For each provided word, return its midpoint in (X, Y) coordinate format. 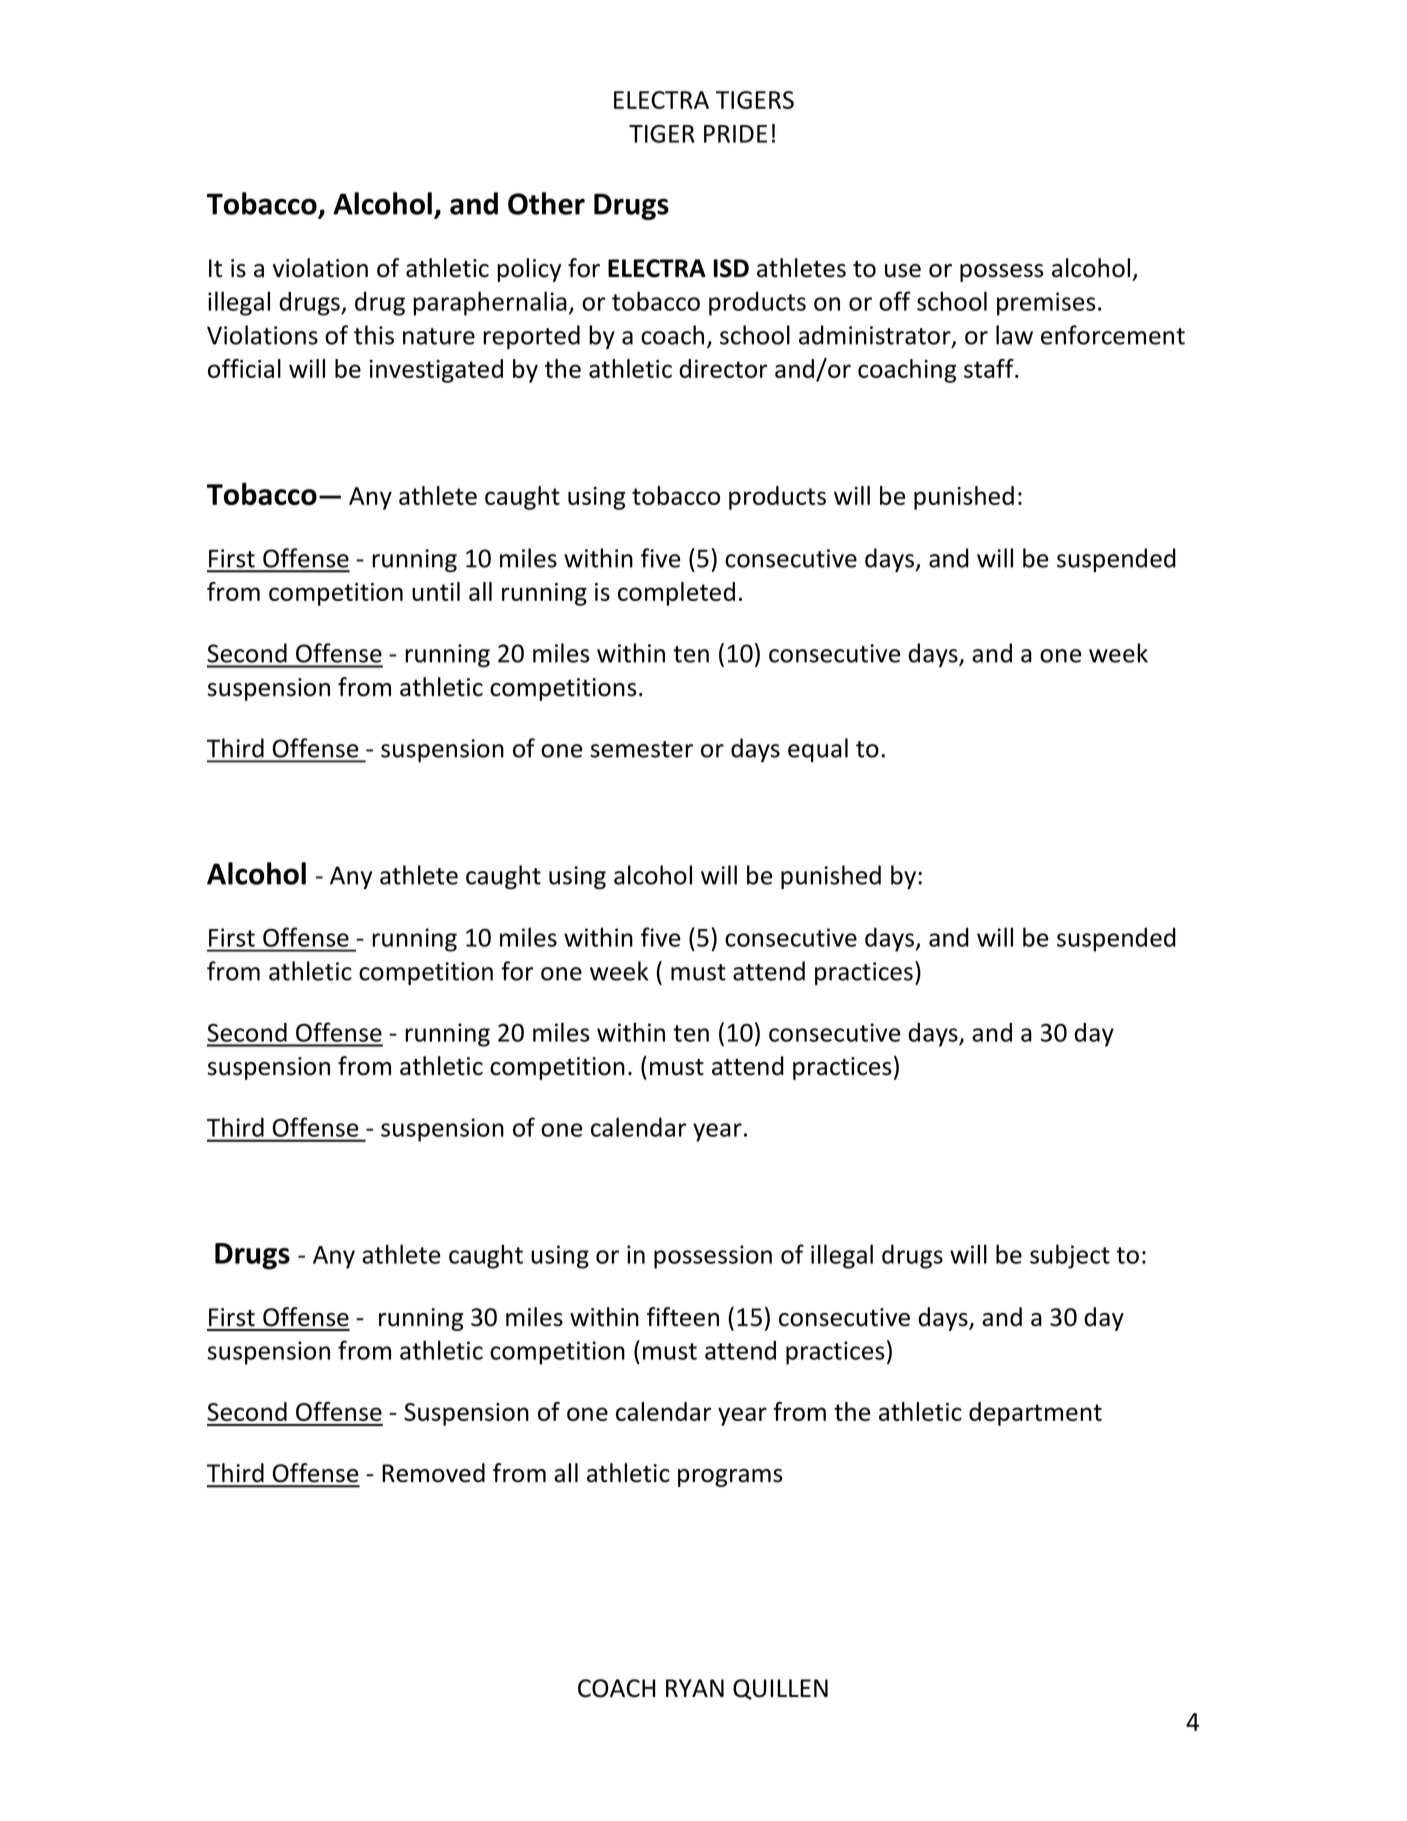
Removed (433, 1473)
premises (1046, 304)
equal (818, 750)
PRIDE (735, 134)
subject (1070, 1256)
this (374, 335)
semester (641, 749)
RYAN (695, 1688)
